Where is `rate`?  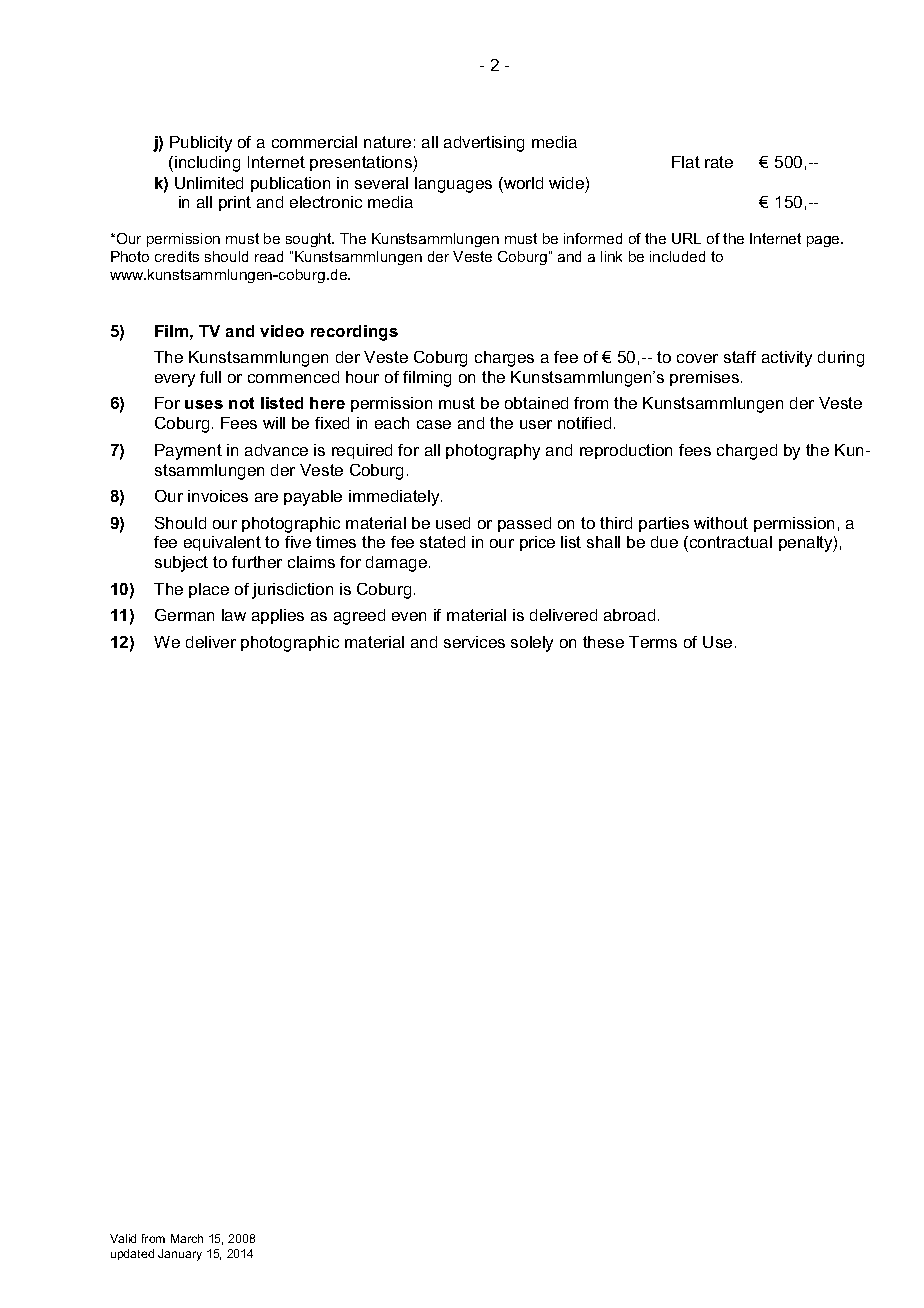
rate is located at coordinates (719, 162).
